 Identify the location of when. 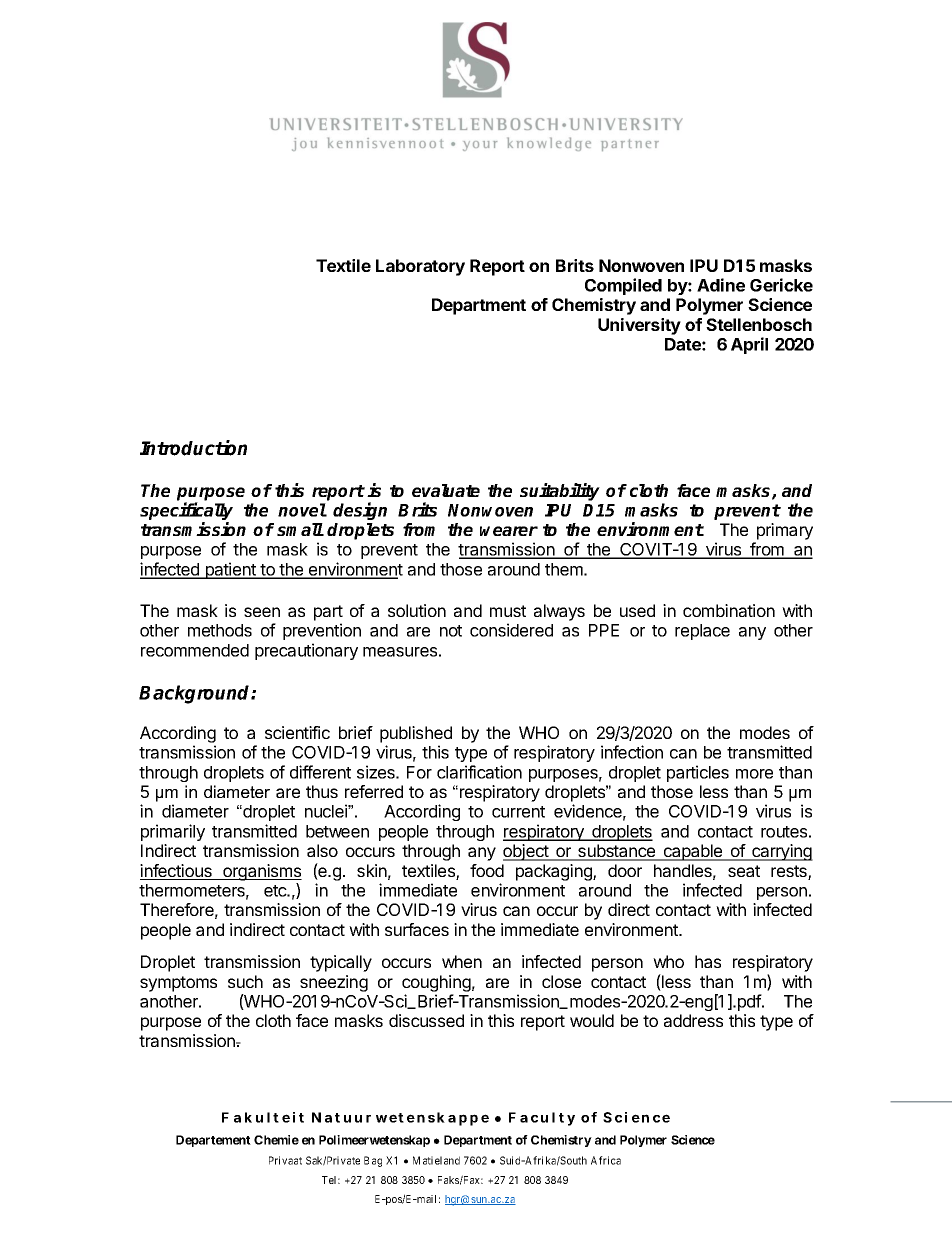
(462, 961).
